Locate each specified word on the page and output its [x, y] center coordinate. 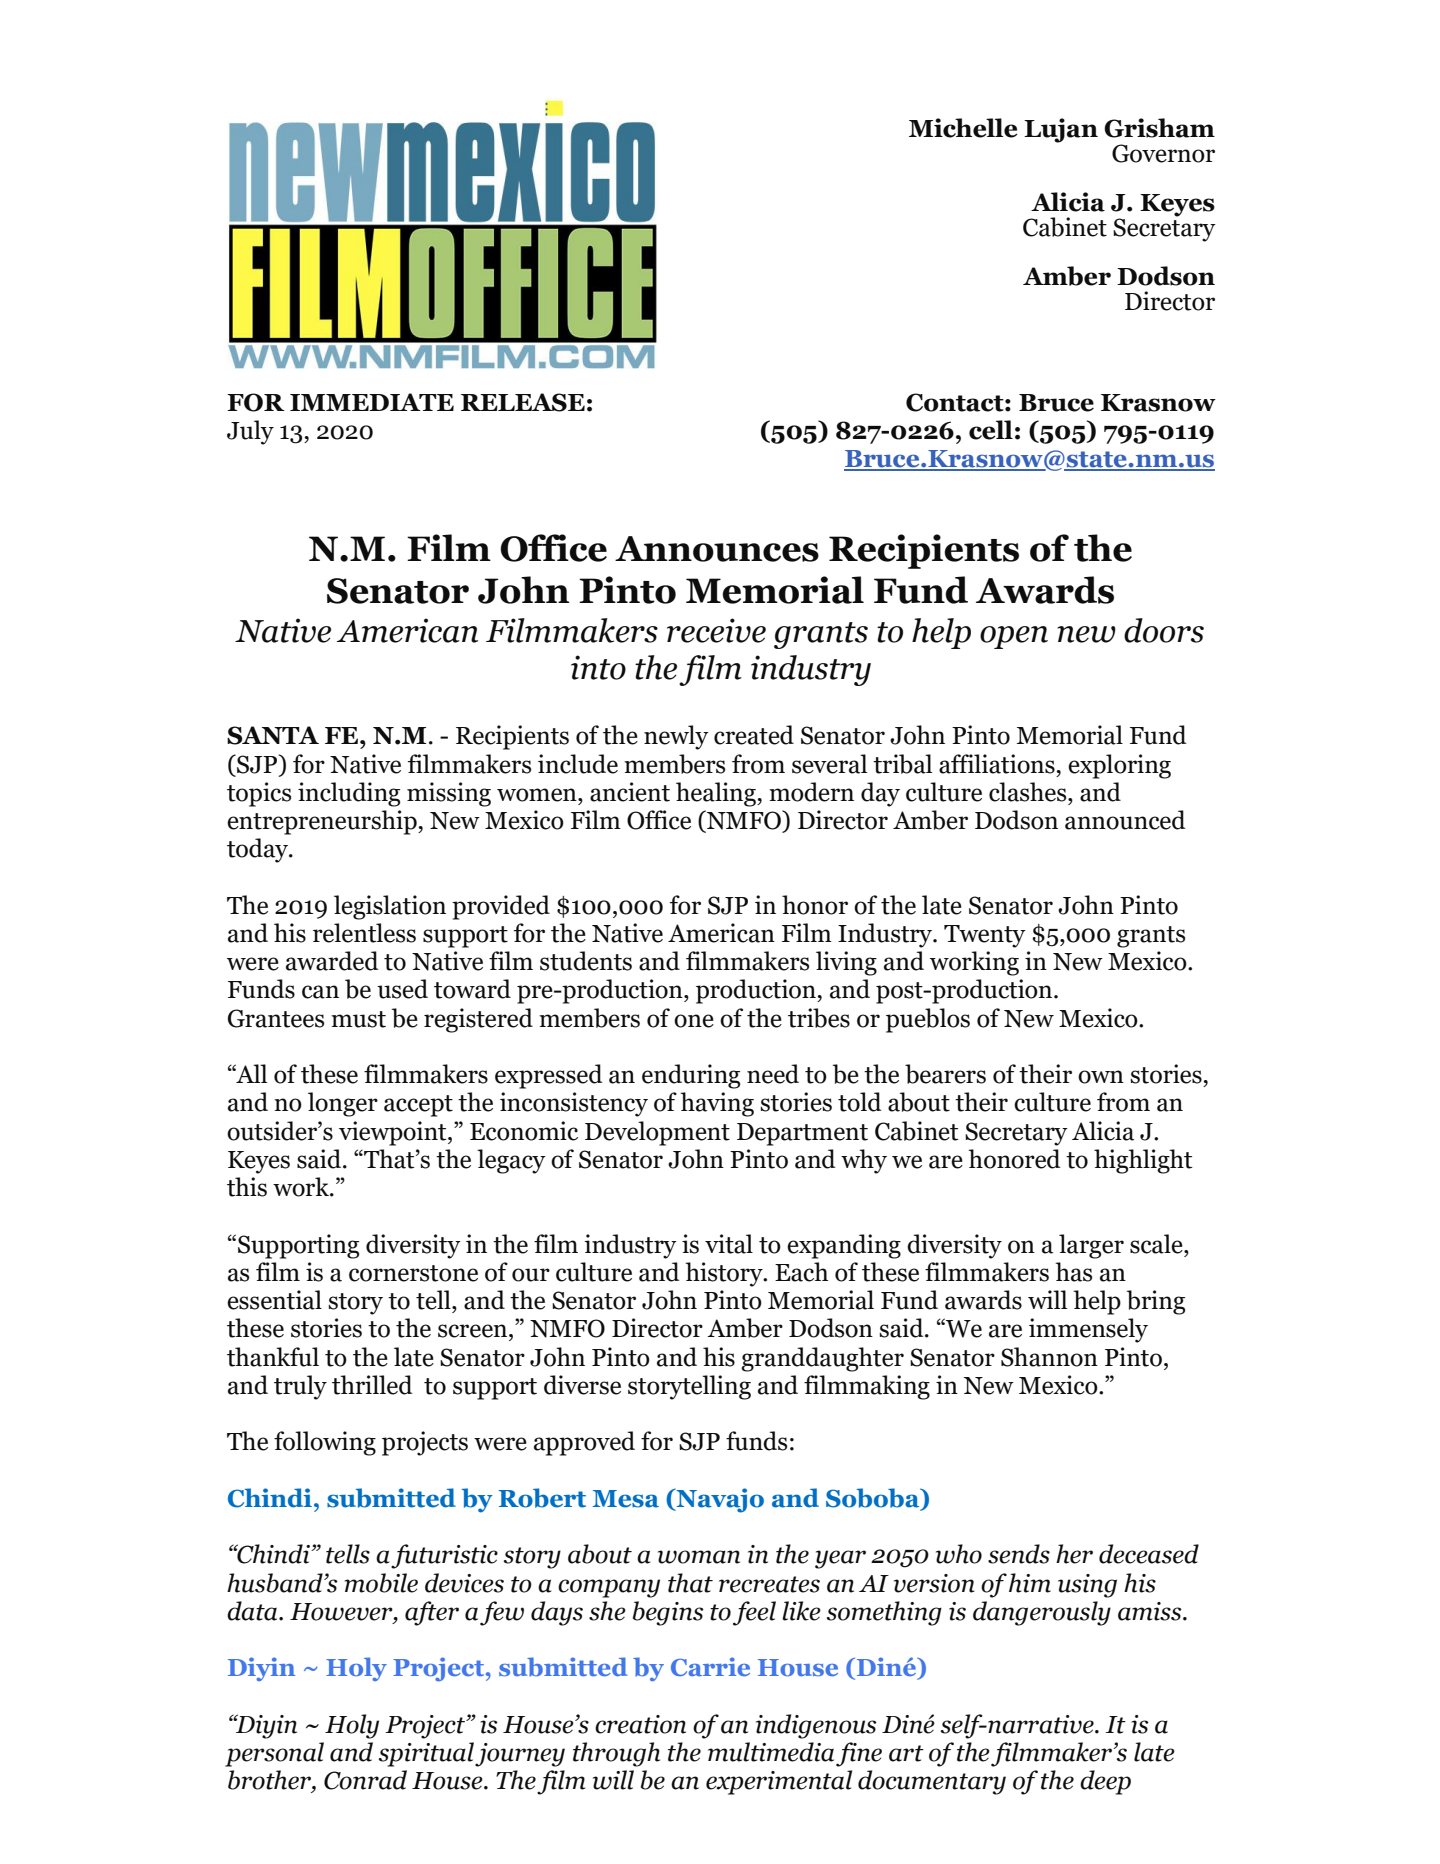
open [1014, 637]
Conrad [365, 1780]
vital [729, 1244]
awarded [332, 961]
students [586, 961]
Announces [717, 549]
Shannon [1049, 1357]
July [250, 432]
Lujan [1061, 130]
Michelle [963, 128]
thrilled [372, 1385]
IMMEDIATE [372, 402]
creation [640, 1724]
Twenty [985, 936]
